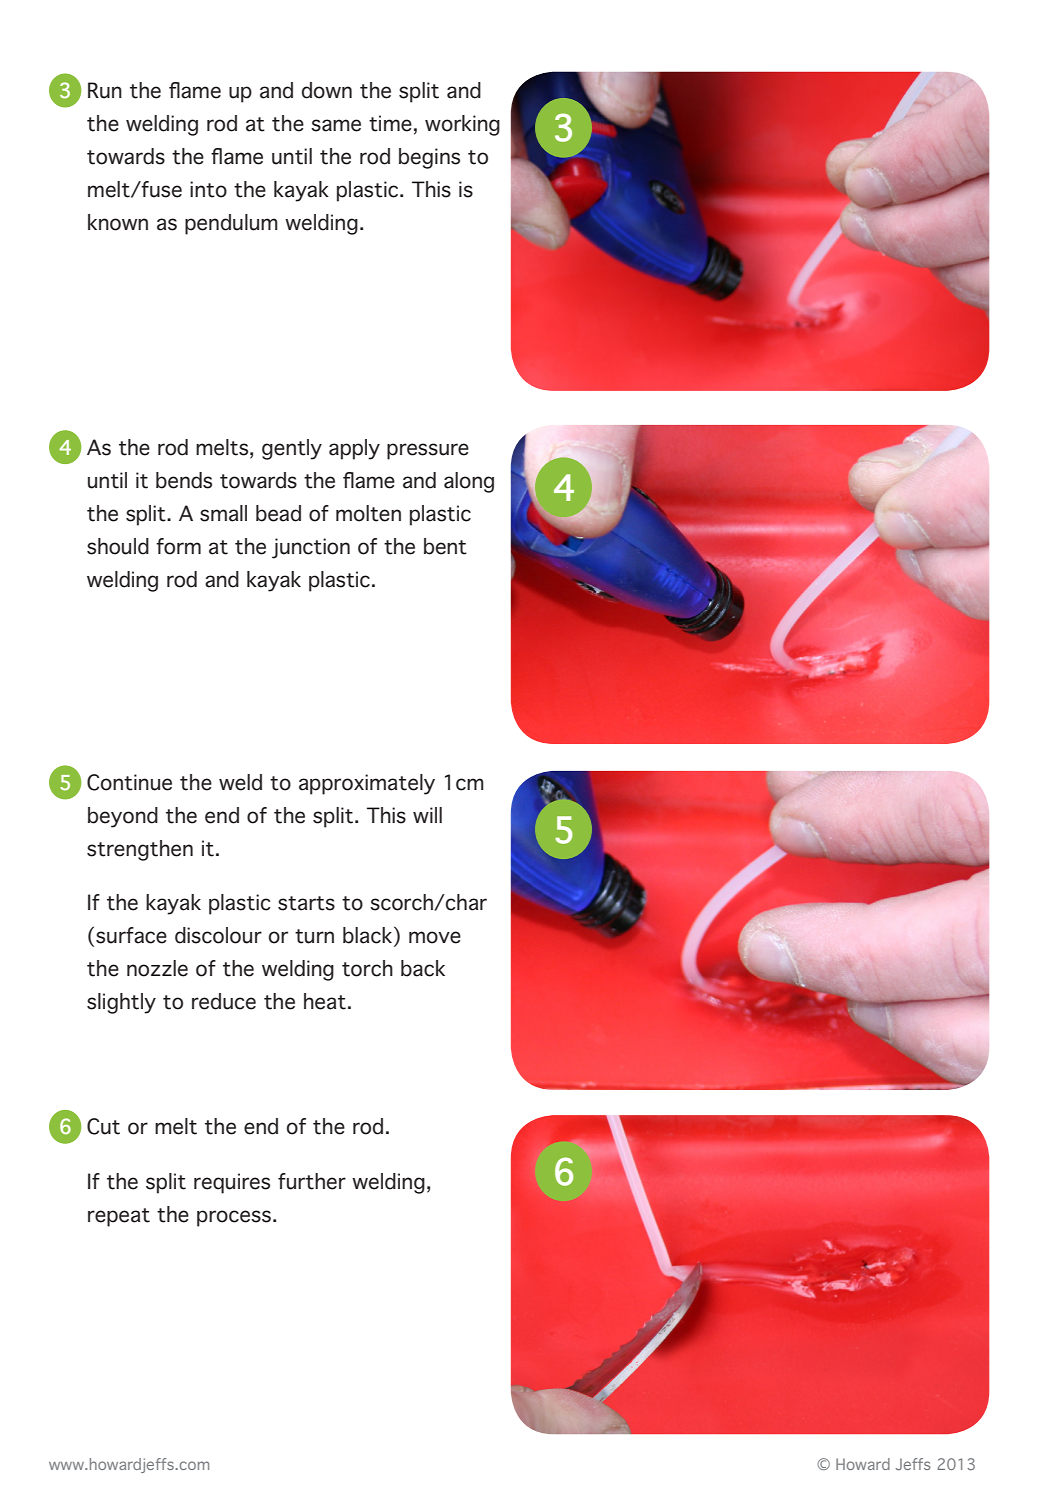 The width and height of the image is (1061, 1506). I want to click on Run, so click(105, 90).
